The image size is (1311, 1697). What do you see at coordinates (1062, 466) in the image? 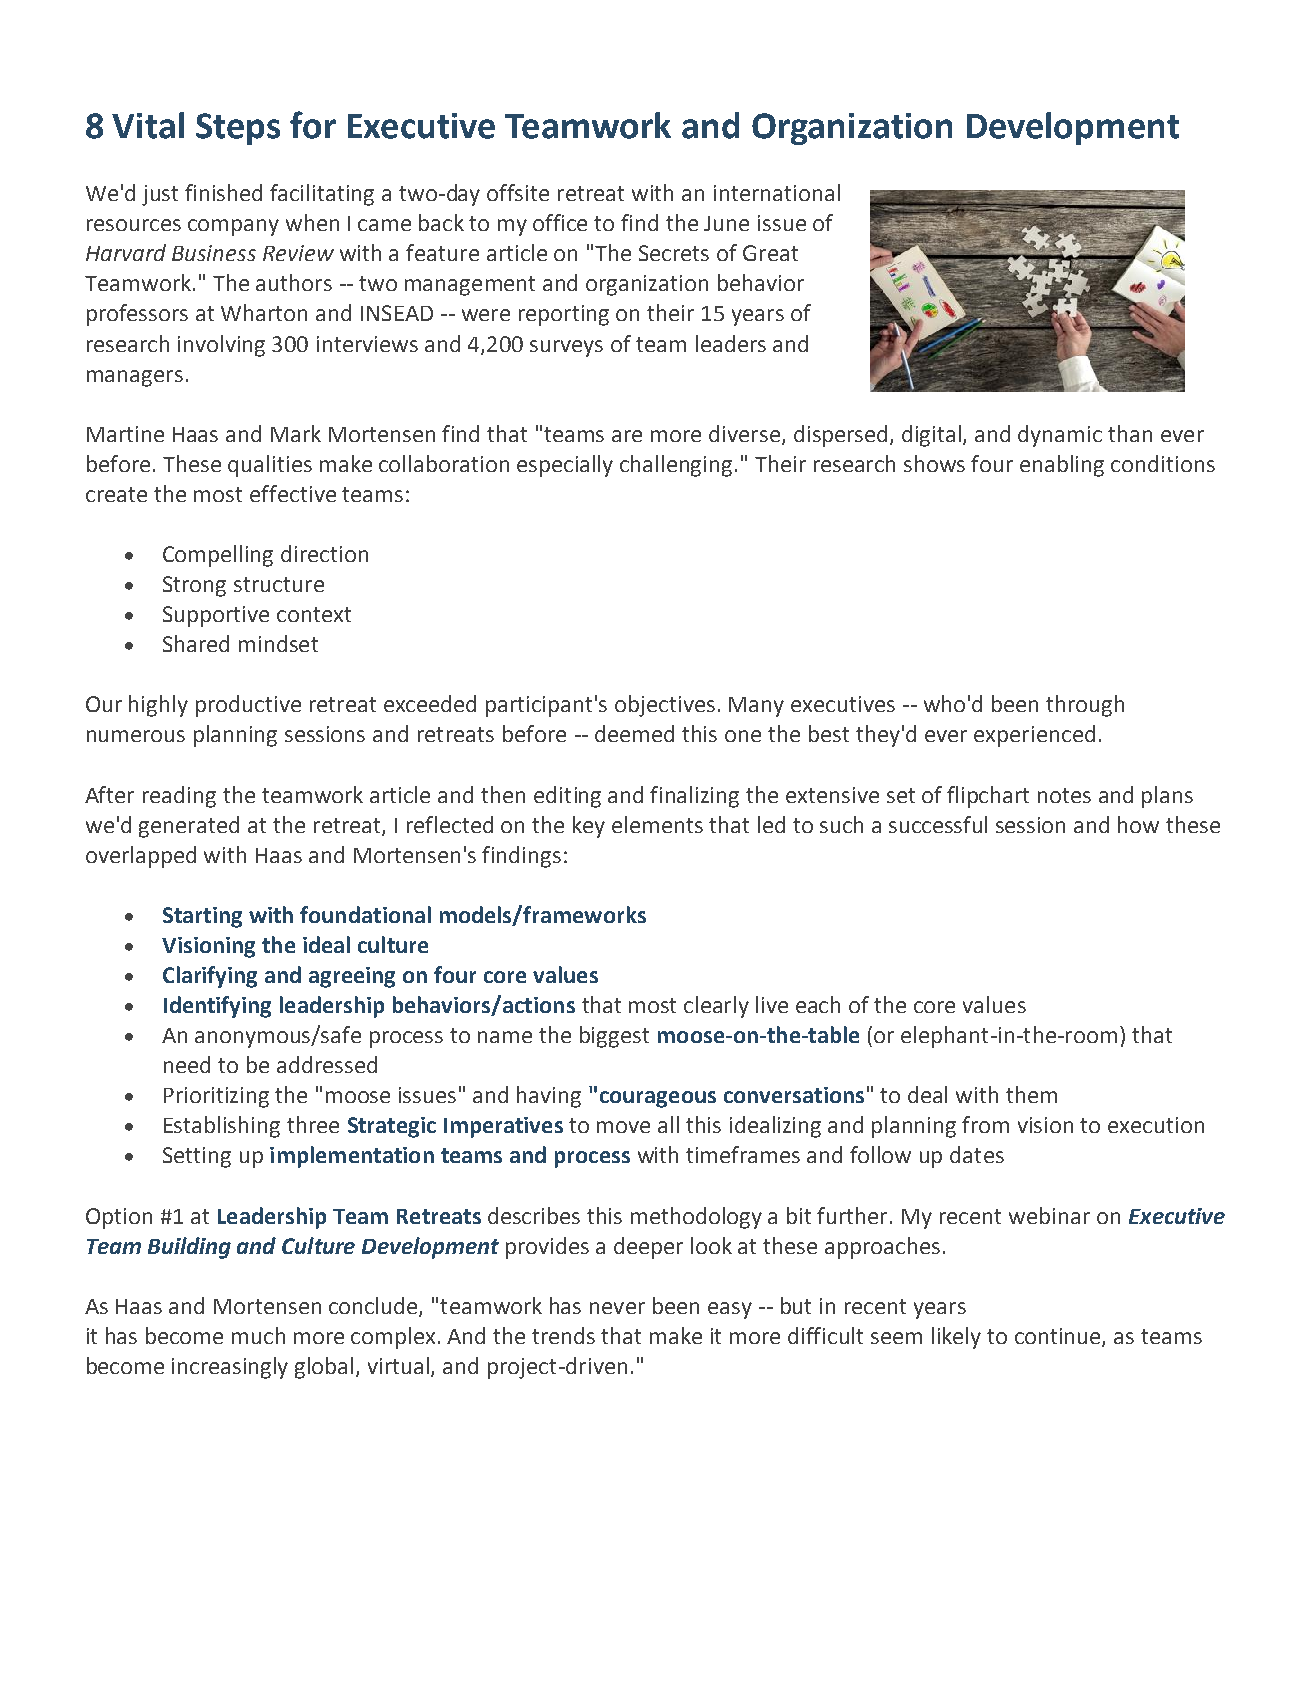
I see `enabling` at bounding box center [1062, 466].
